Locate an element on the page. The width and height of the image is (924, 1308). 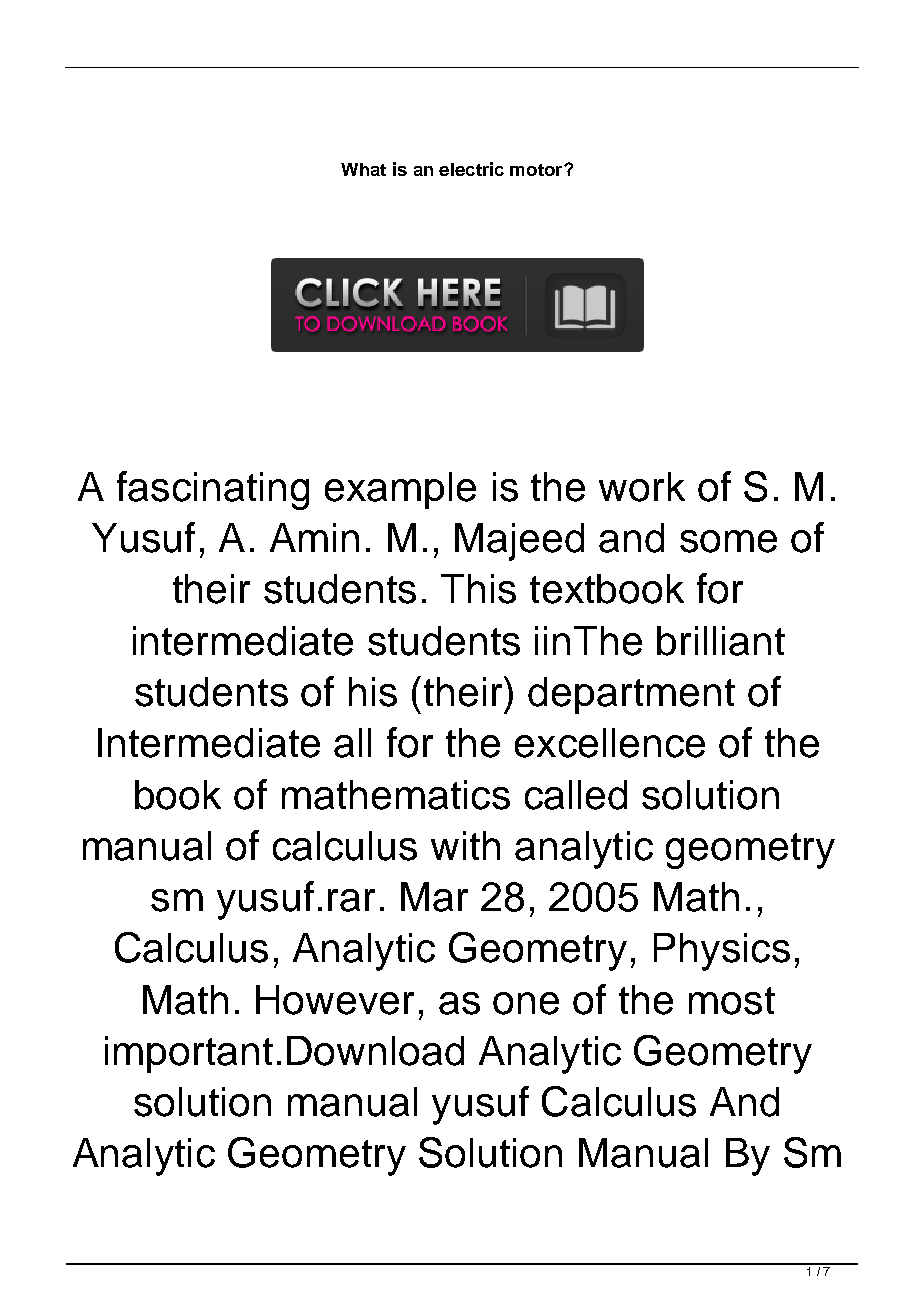
work is located at coordinates (642, 487).
